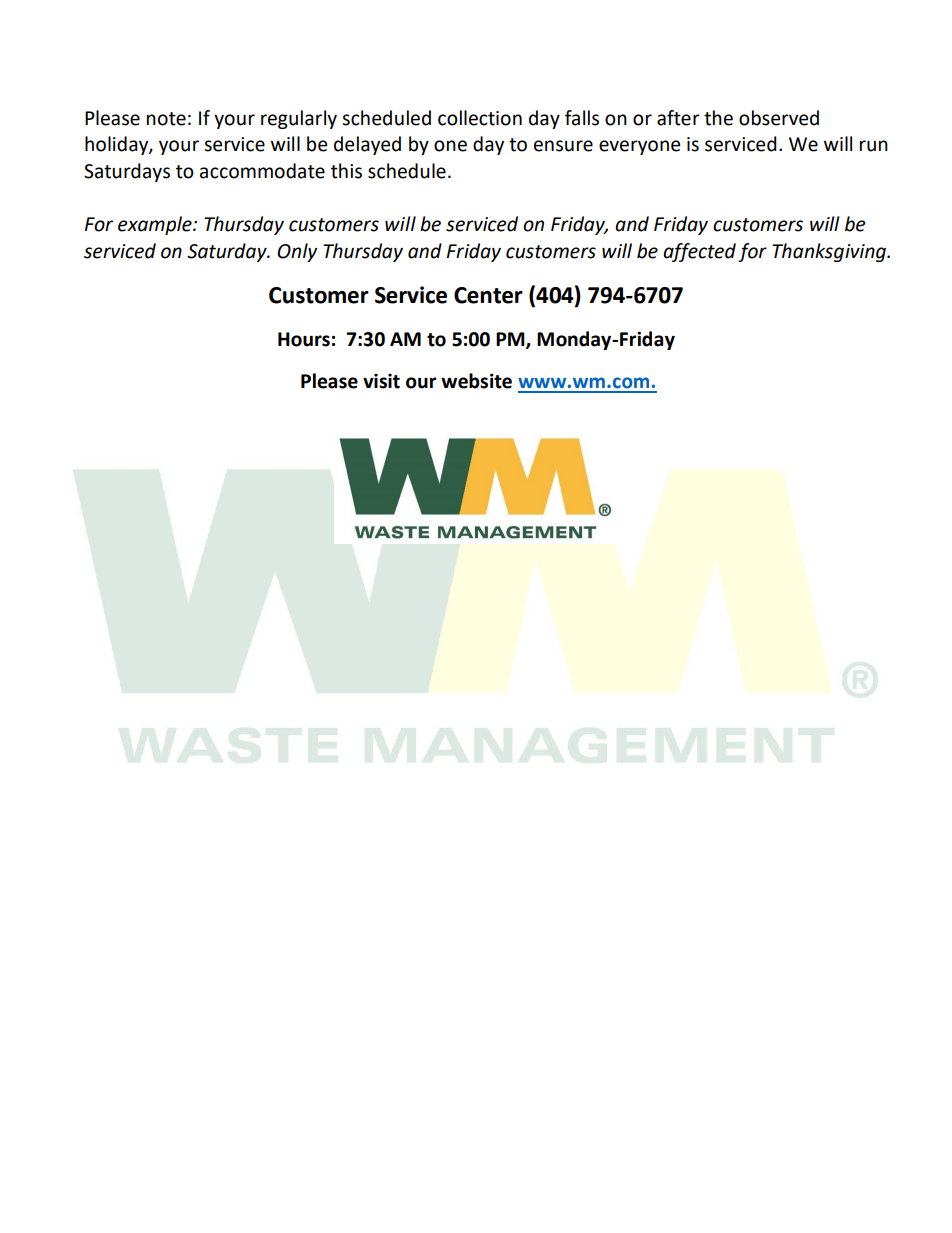 This page has height=1233, width=952. Describe the element at coordinates (346, 171) in the page. I see `this` at that location.
